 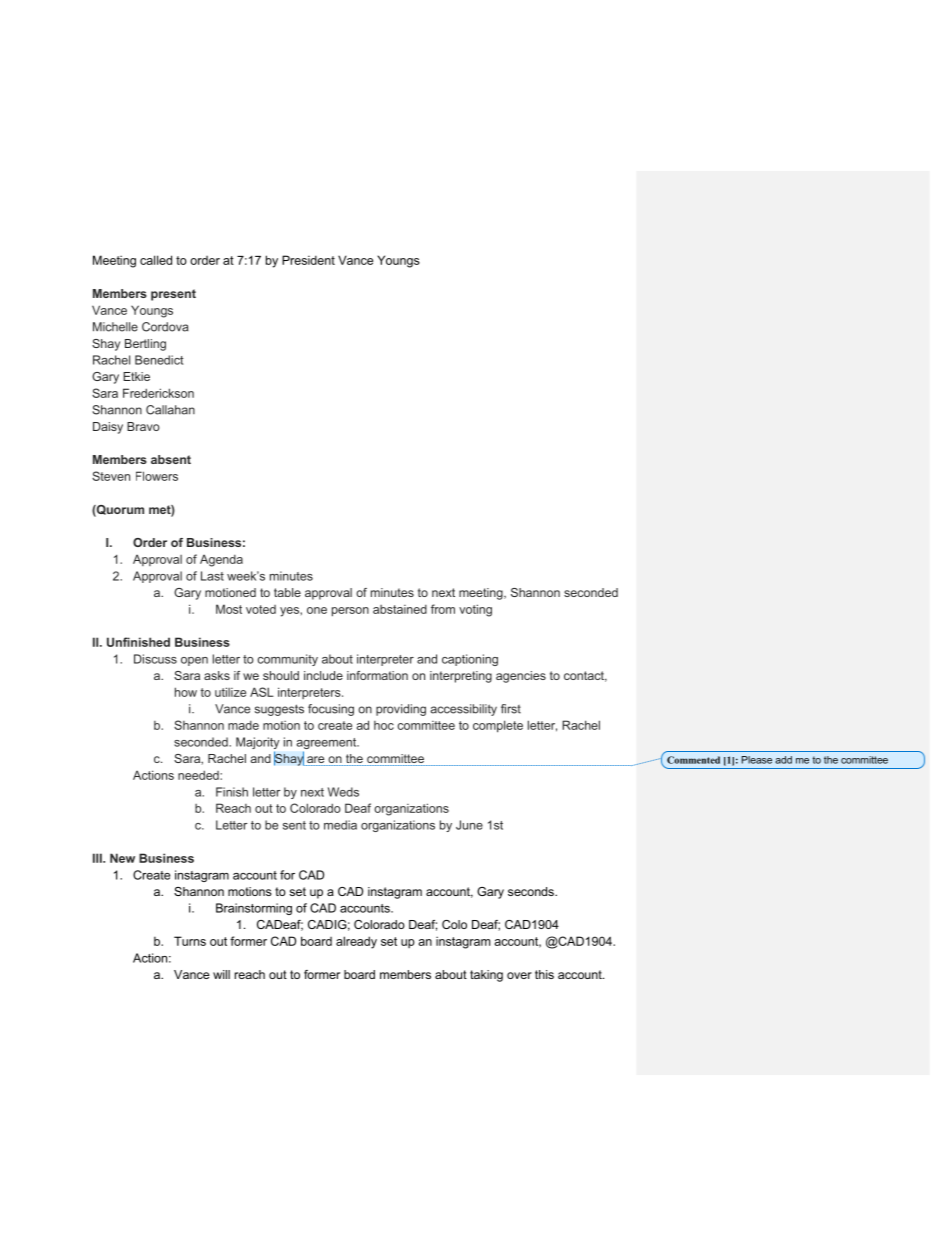 What do you see at coordinates (190, 941) in the image?
I see `Turns` at bounding box center [190, 941].
